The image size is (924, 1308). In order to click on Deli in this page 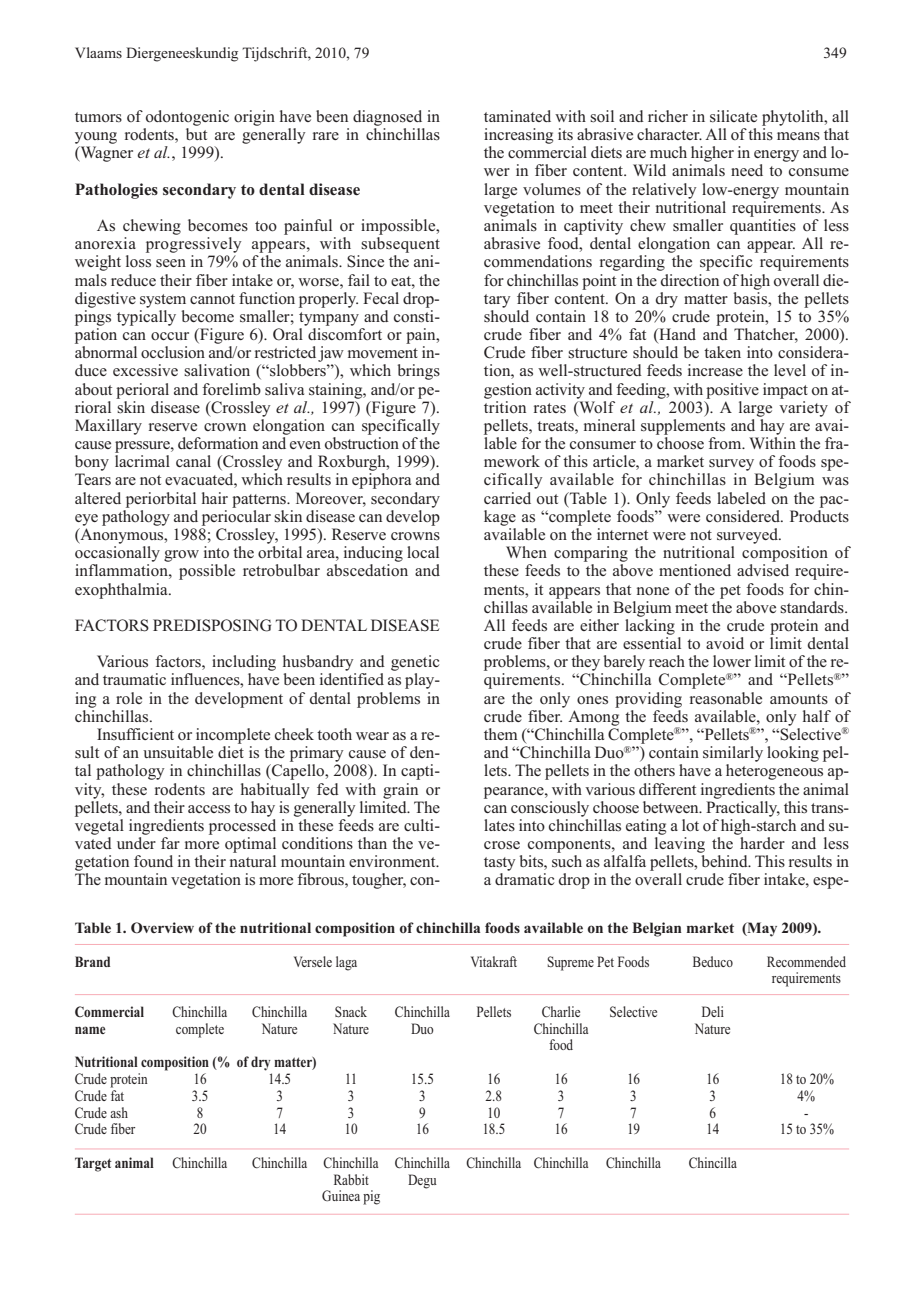, I will do `click(713, 1011)`.
